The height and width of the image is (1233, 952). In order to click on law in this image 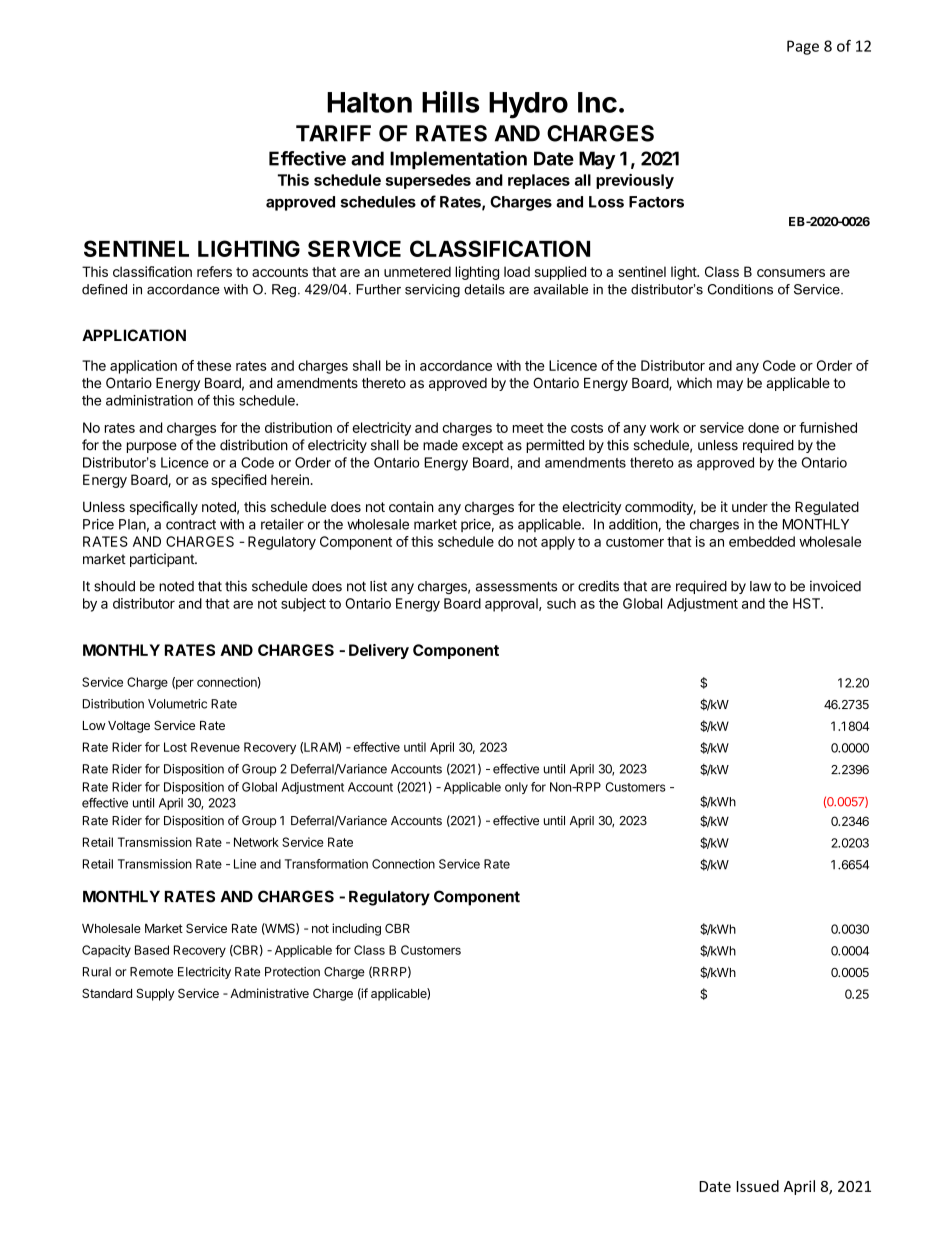, I will do `click(760, 586)`.
